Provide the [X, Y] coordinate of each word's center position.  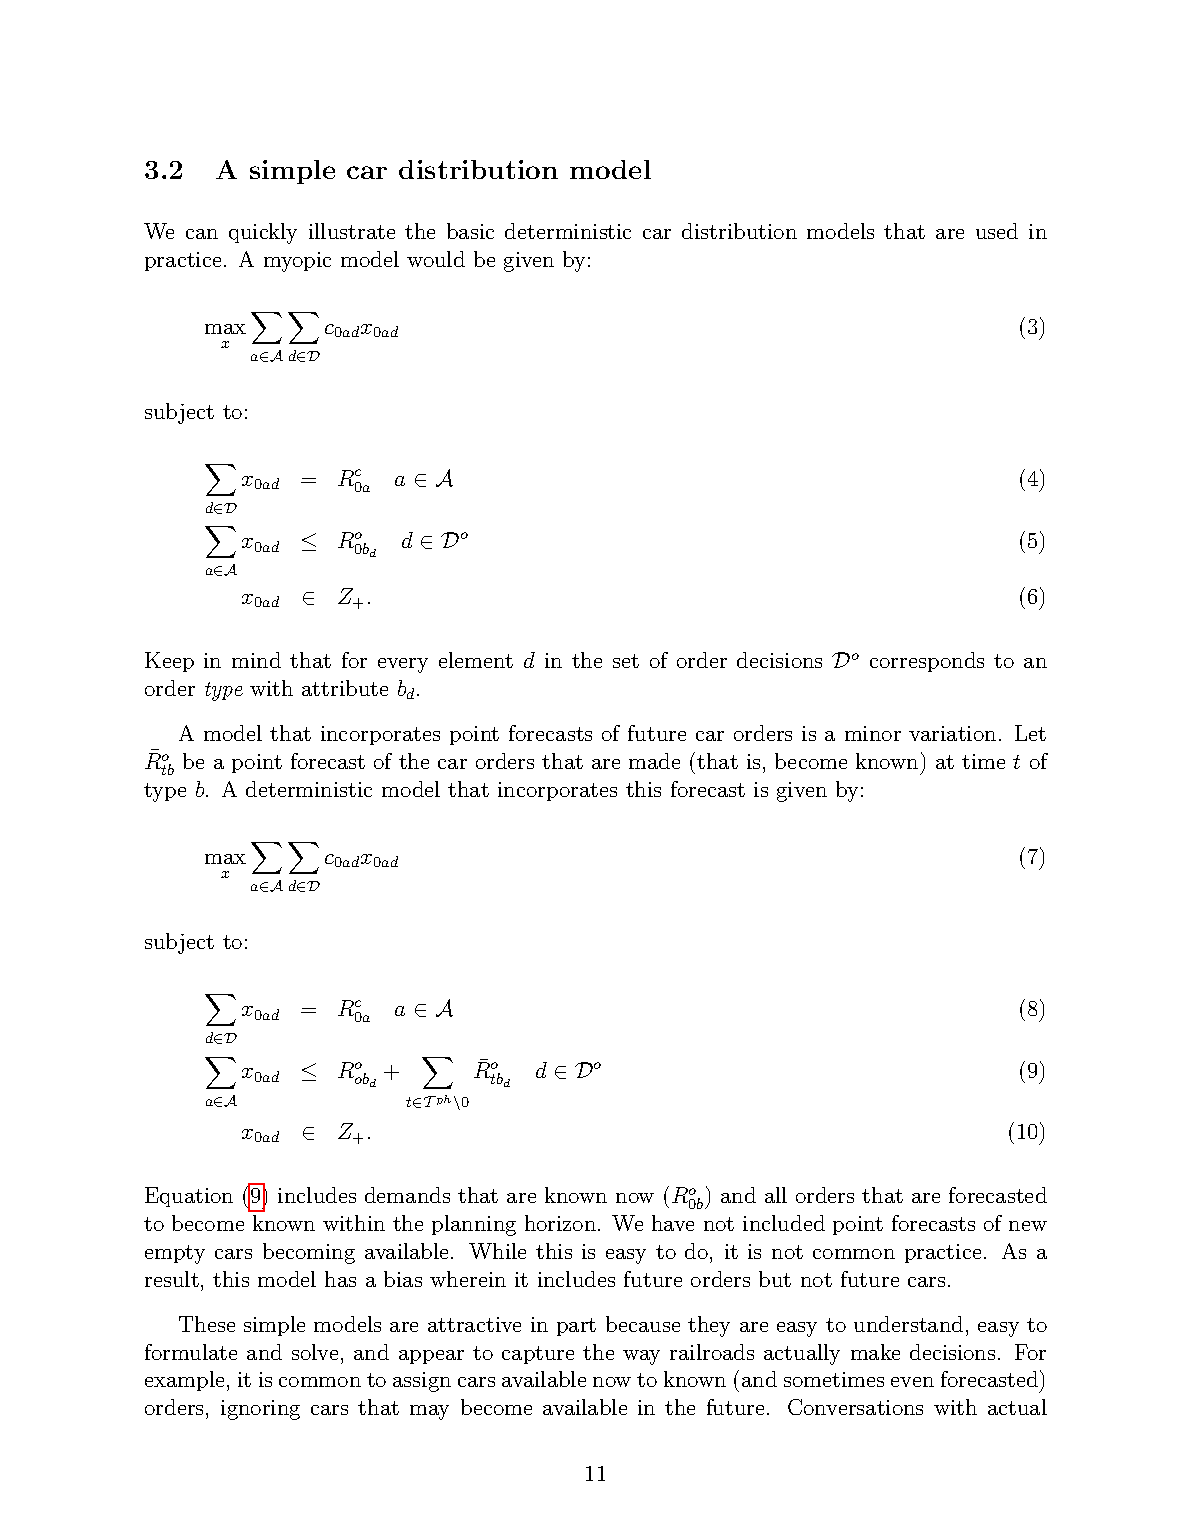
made [654, 761]
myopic [297, 262]
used [997, 231]
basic [470, 231]
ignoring [260, 1410]
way [641, 1357]
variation [952, 733]
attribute [345, 688]
